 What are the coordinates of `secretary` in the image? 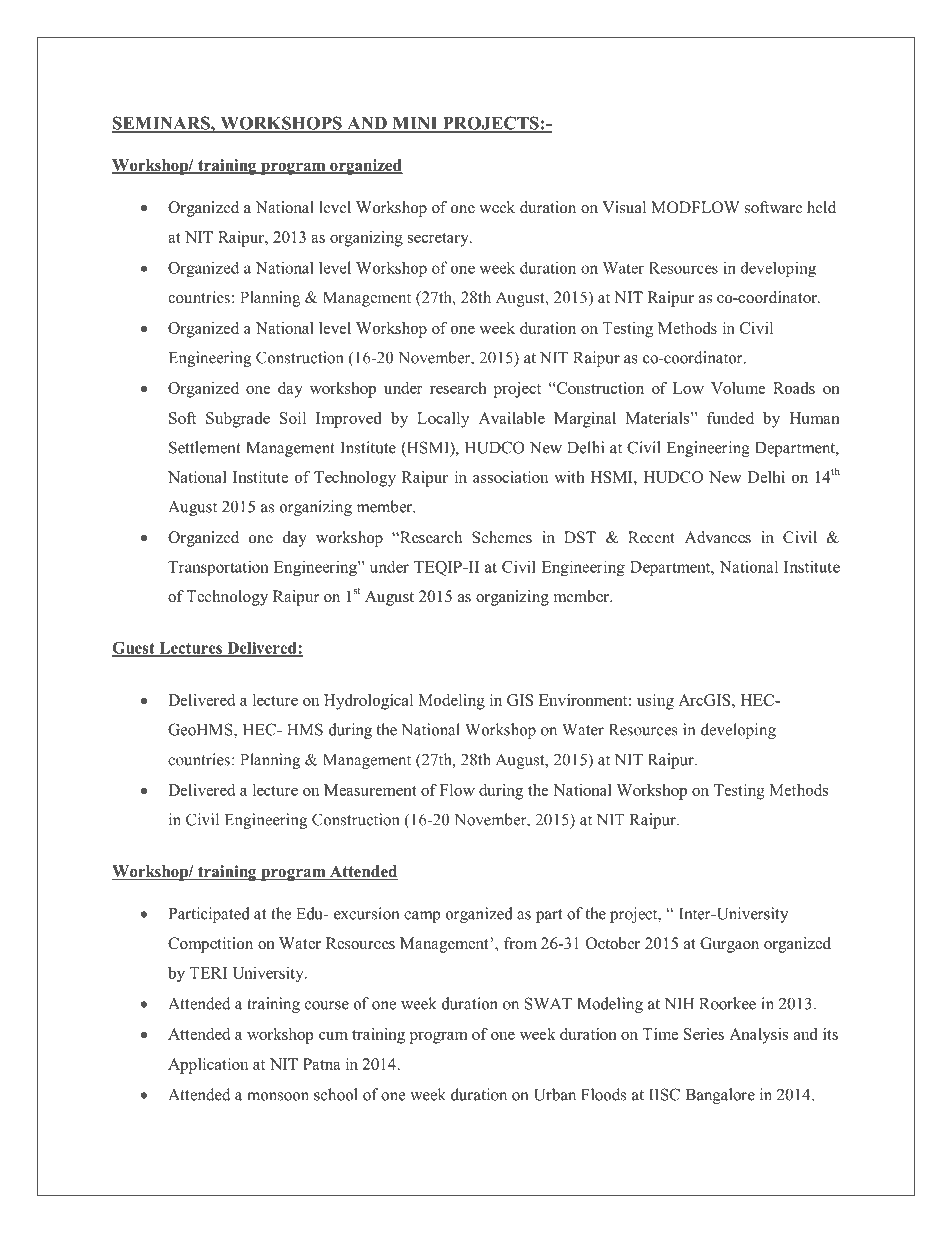 It's located at (439, 240).
